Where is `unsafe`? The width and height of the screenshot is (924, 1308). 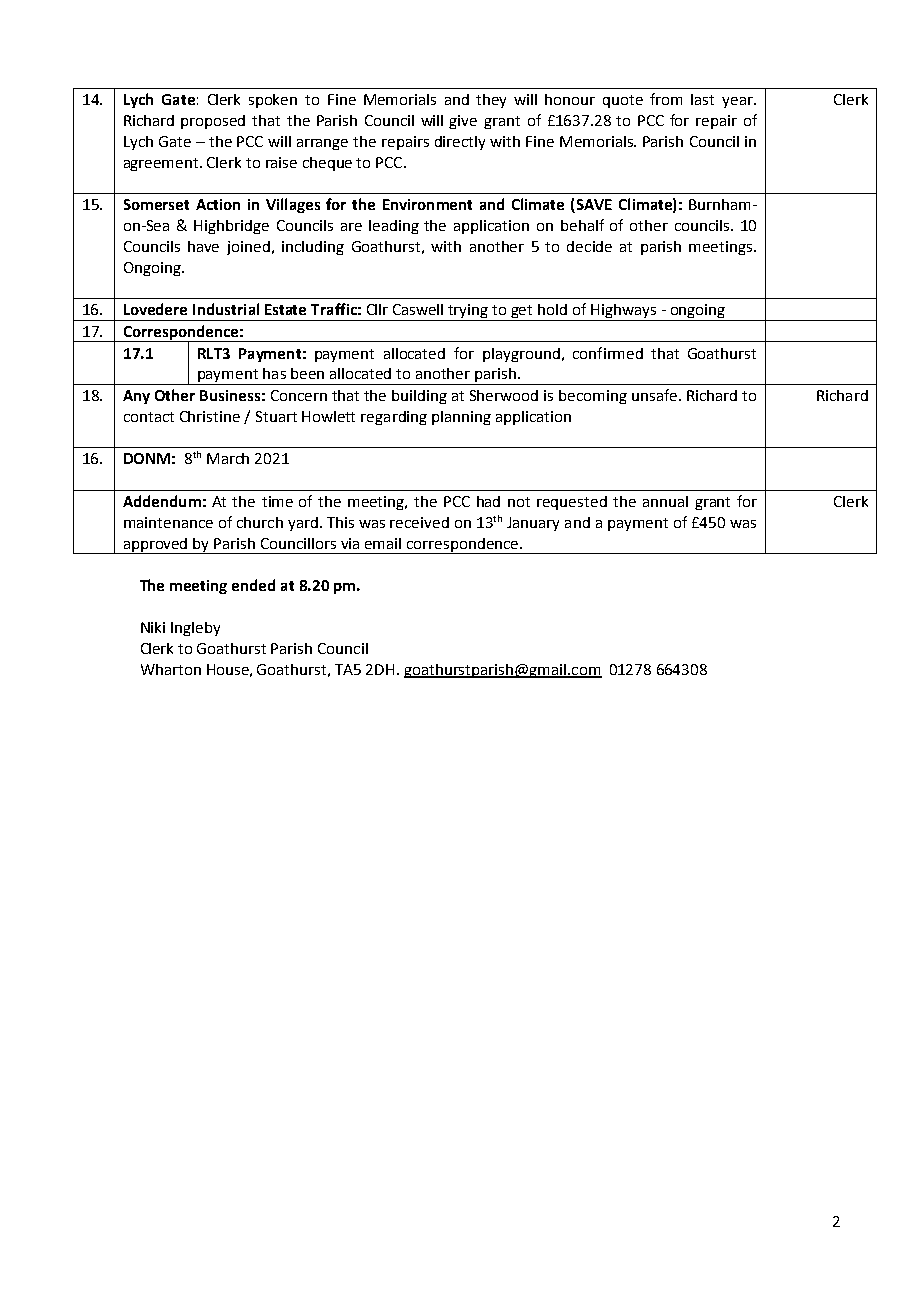 unsafe is located at coordinates (654, 395).
